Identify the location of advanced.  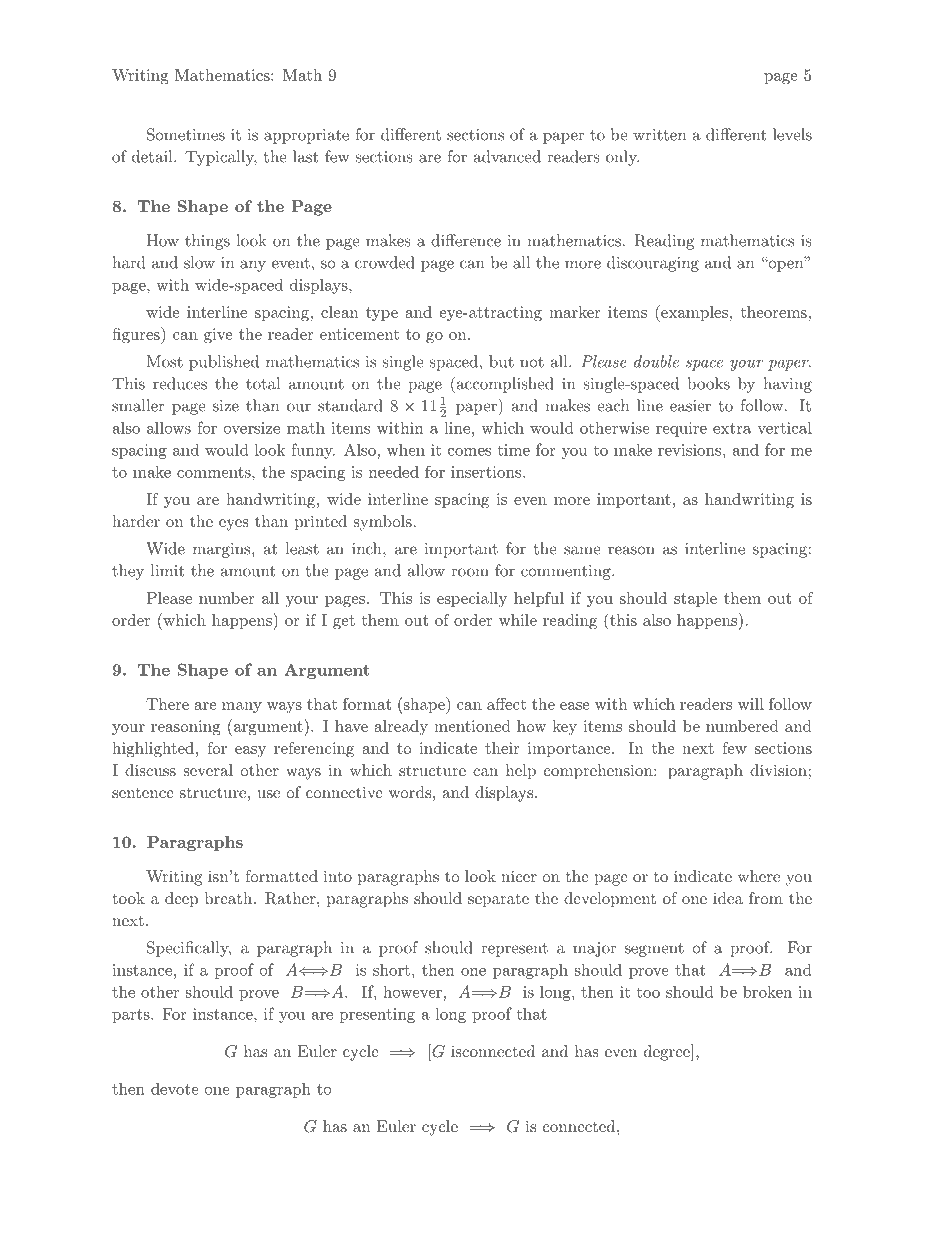
(507, 156).
